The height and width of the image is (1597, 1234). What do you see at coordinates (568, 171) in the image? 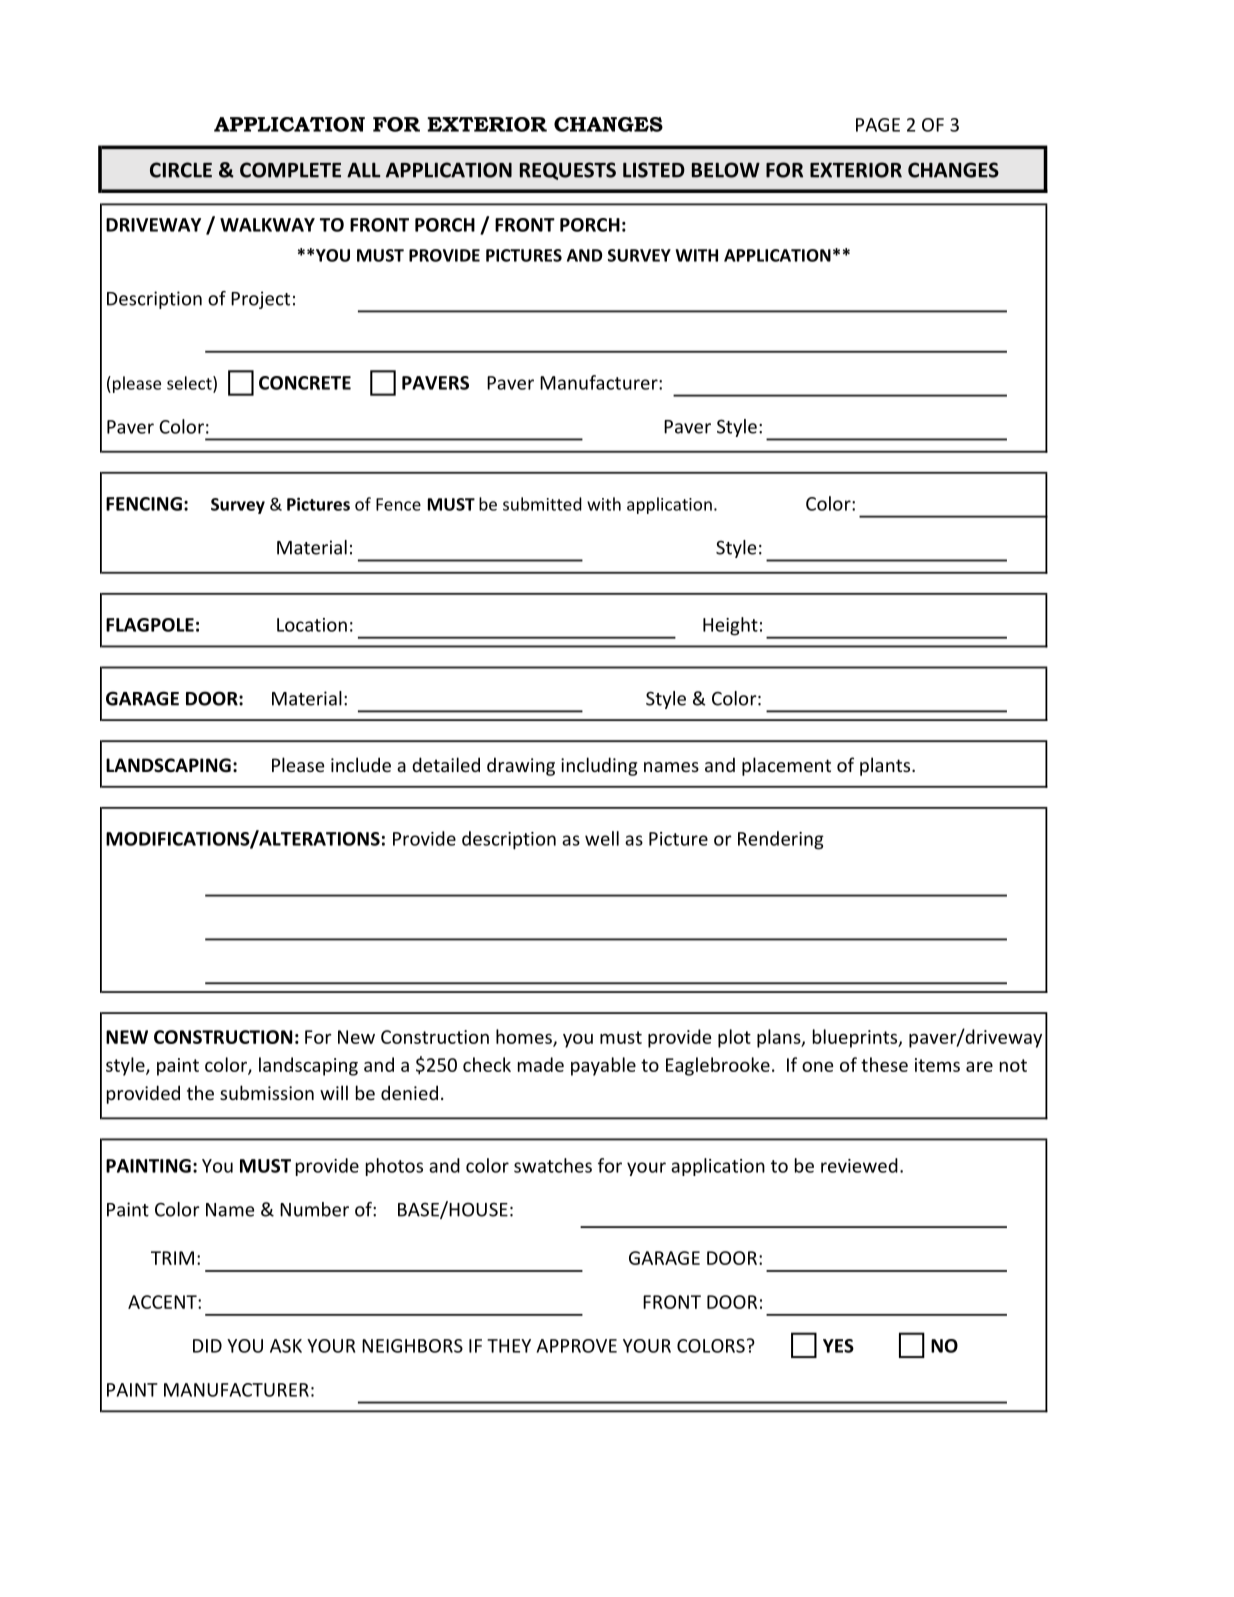
I see `REQUESTS` at bounding box center [568, 171].
